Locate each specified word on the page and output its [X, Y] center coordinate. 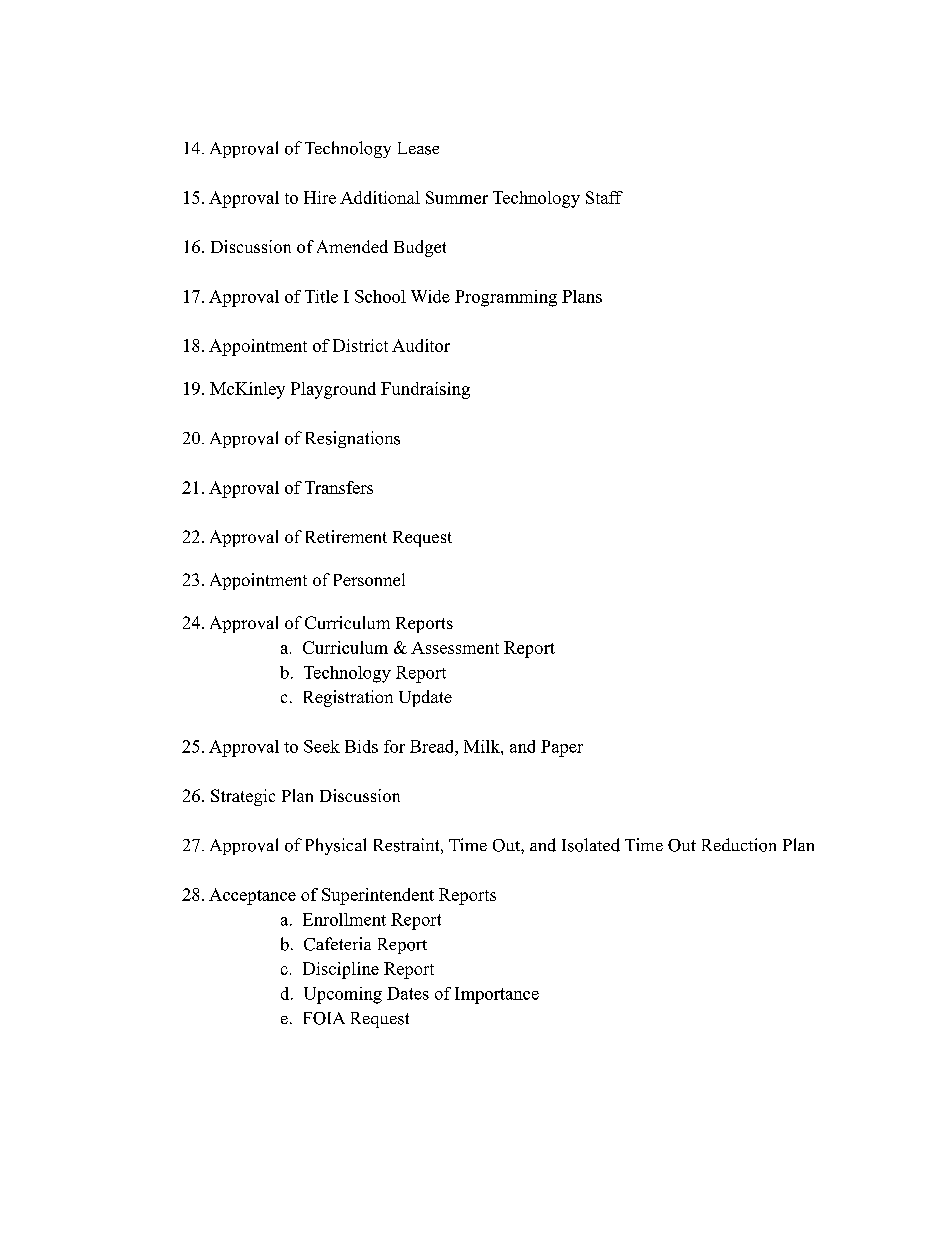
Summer [457, 197]
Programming [506, 298]
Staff [604, 197]
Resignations [353, 439]
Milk [483, 746]
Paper [562, 748]
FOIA [324, 1018]
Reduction [739, 845]
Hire [320, 197]
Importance [497, 995]
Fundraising [425, 390]
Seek [322, 746]
